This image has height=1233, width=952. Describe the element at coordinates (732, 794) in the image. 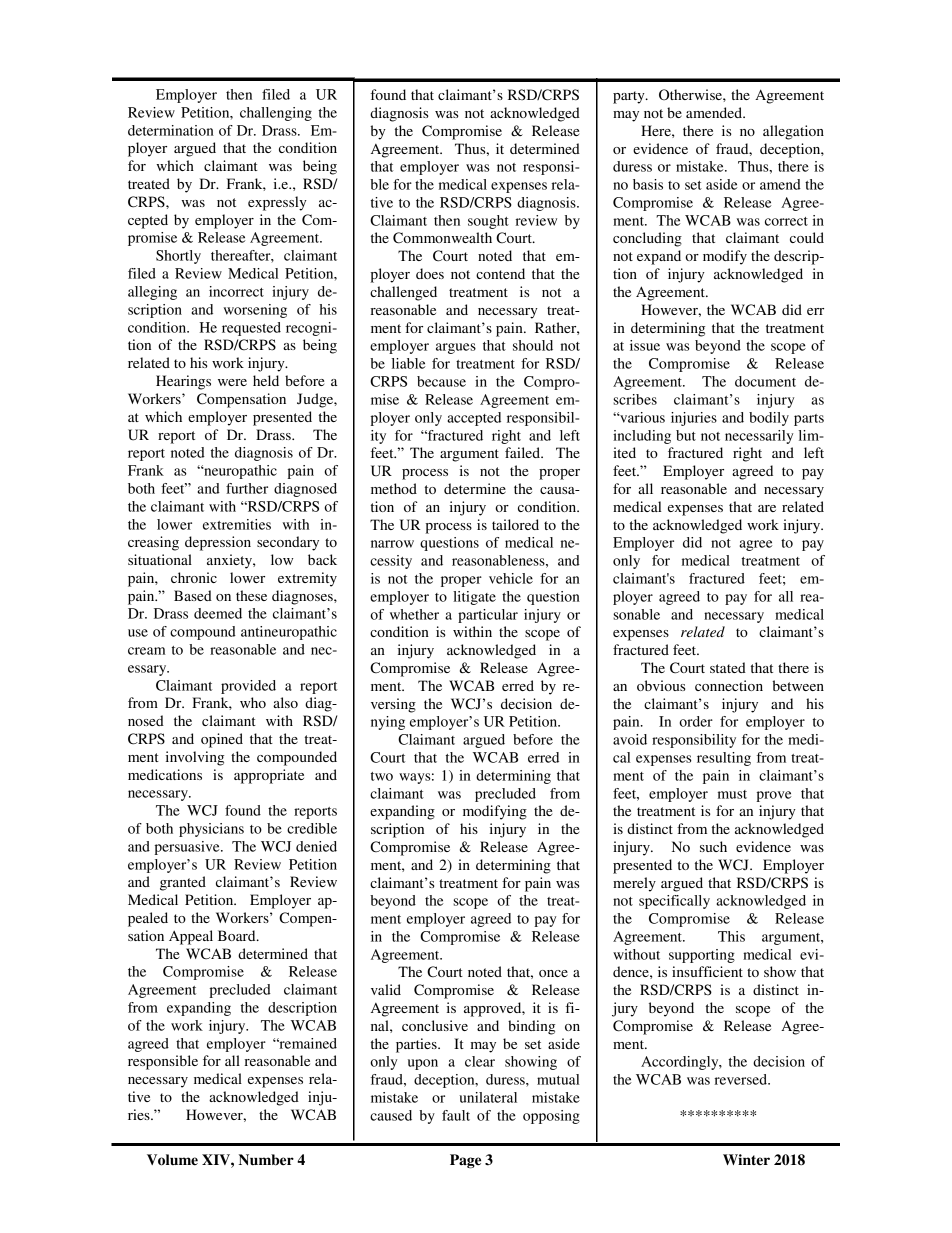

I see `must` at that location.
